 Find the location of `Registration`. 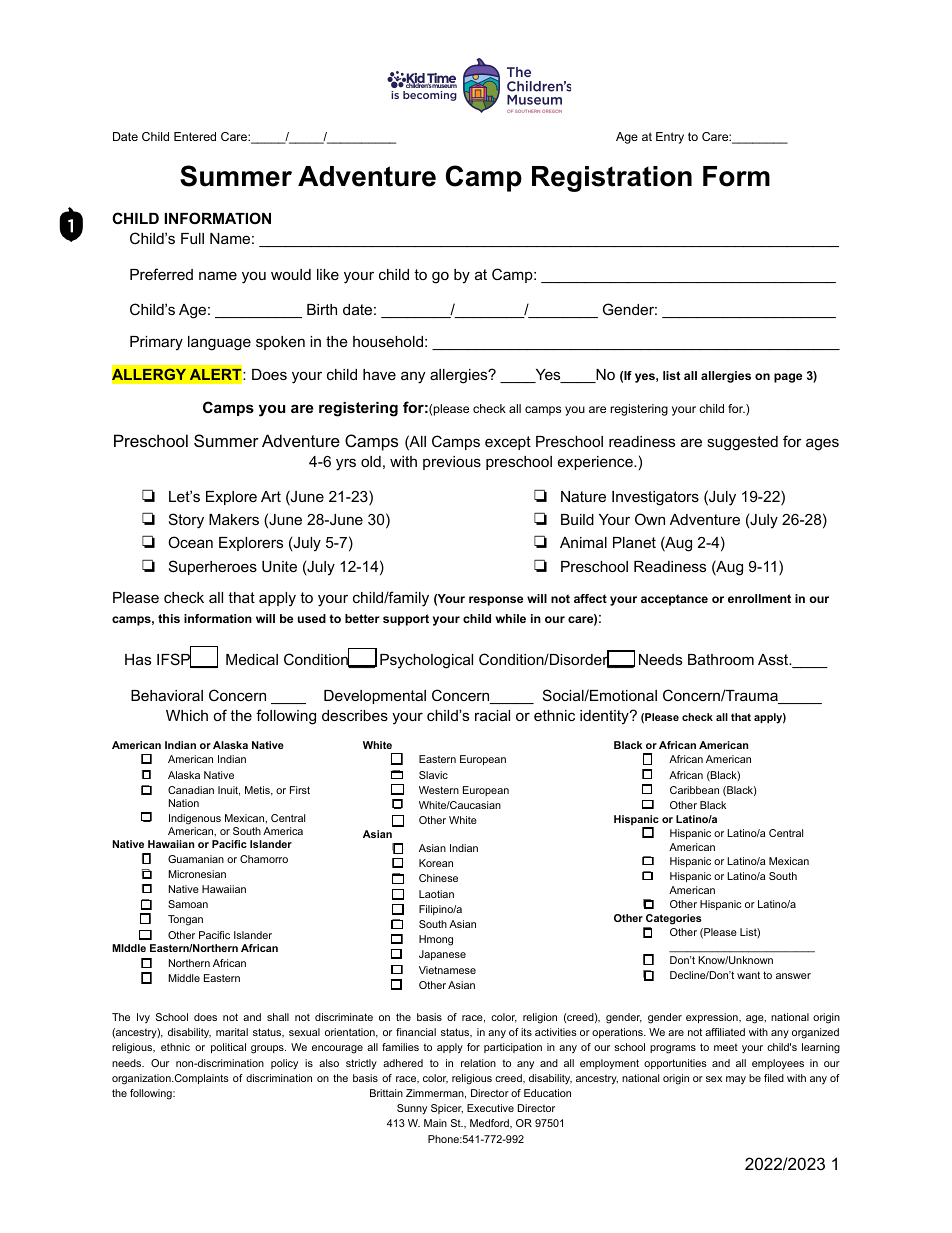

Registration is located at coordinates (612, 179).
